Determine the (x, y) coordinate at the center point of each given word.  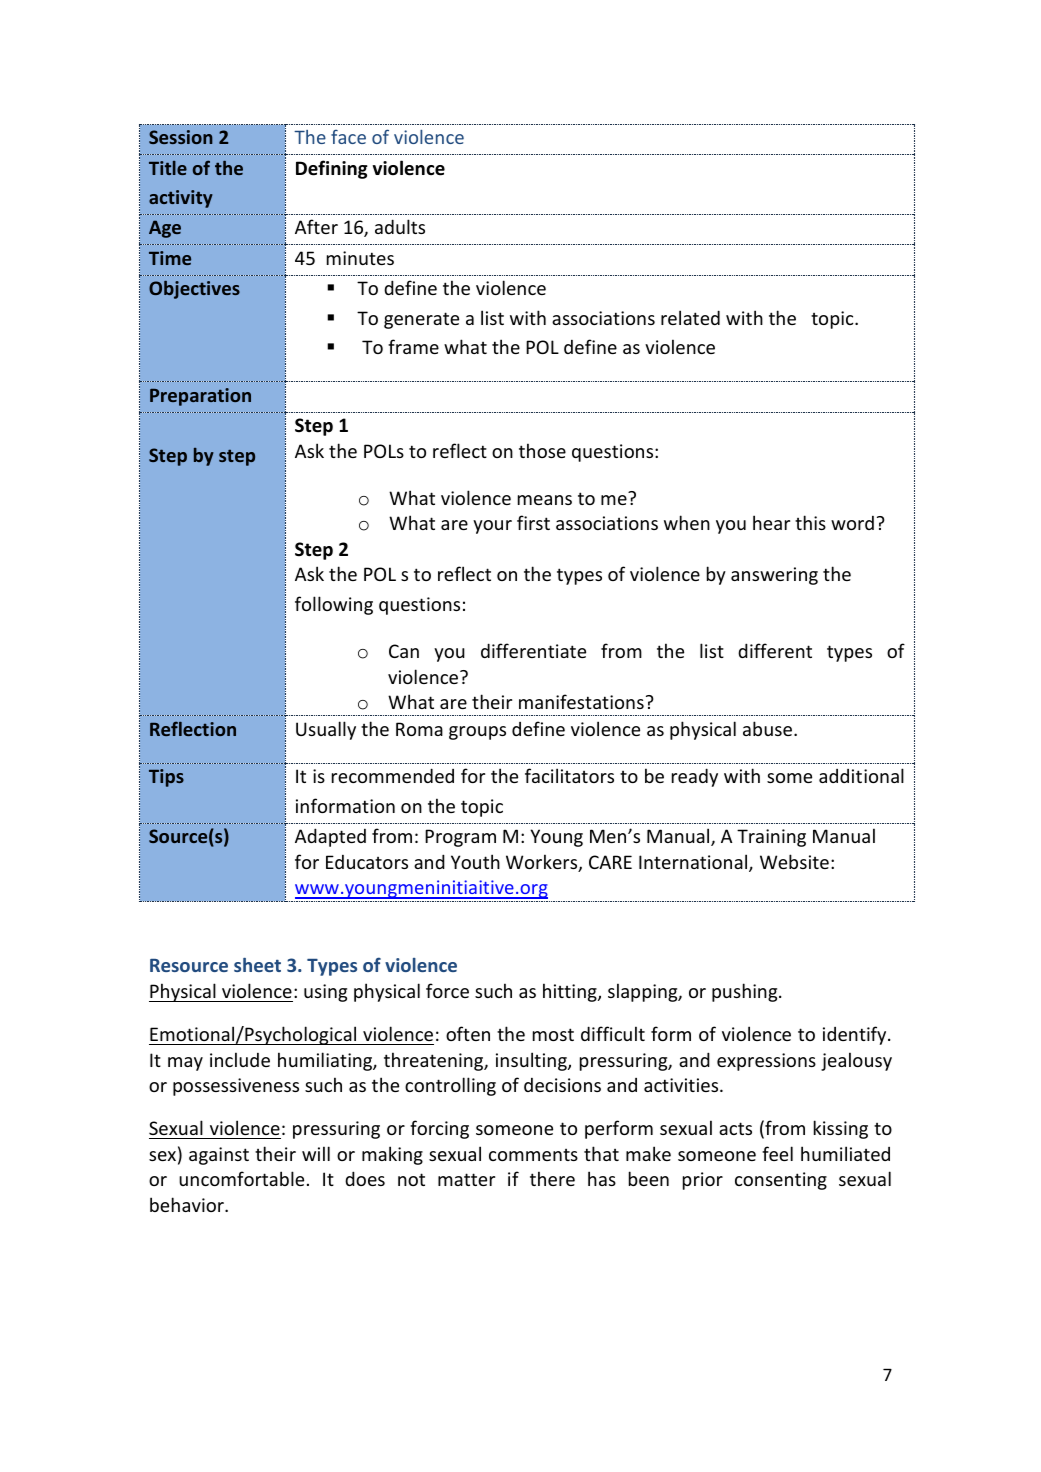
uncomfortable (241, 1178)
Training (771, 838)
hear (771, 522)
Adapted (330, 837)
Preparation (200, 397)
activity (181, 199)
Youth (475, 861)
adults (400, 226)
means (545, 500)
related (690, 317)
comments (533, 1155)
